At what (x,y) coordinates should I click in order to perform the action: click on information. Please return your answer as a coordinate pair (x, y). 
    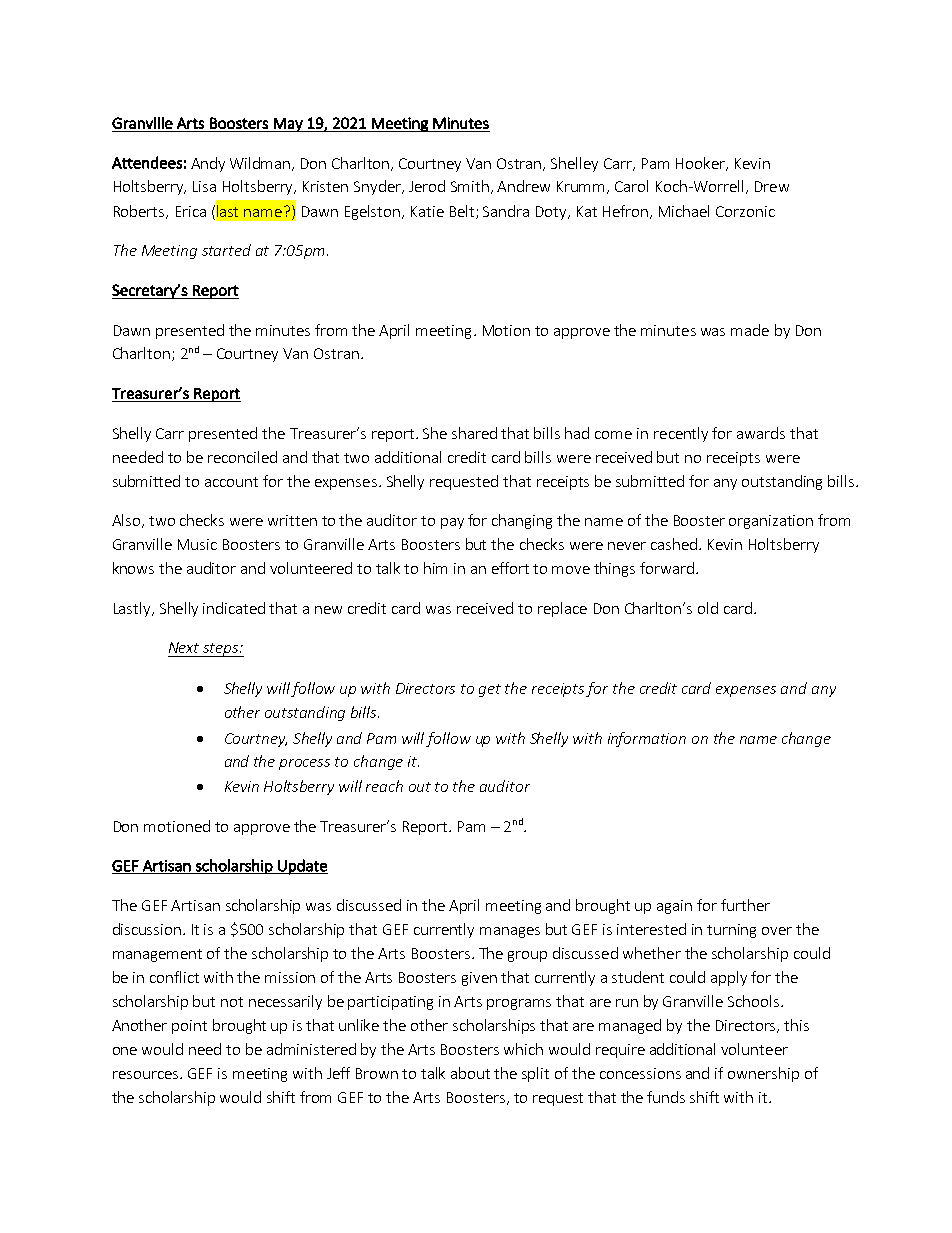
    Looking at the image, I should click on (647, 739).
